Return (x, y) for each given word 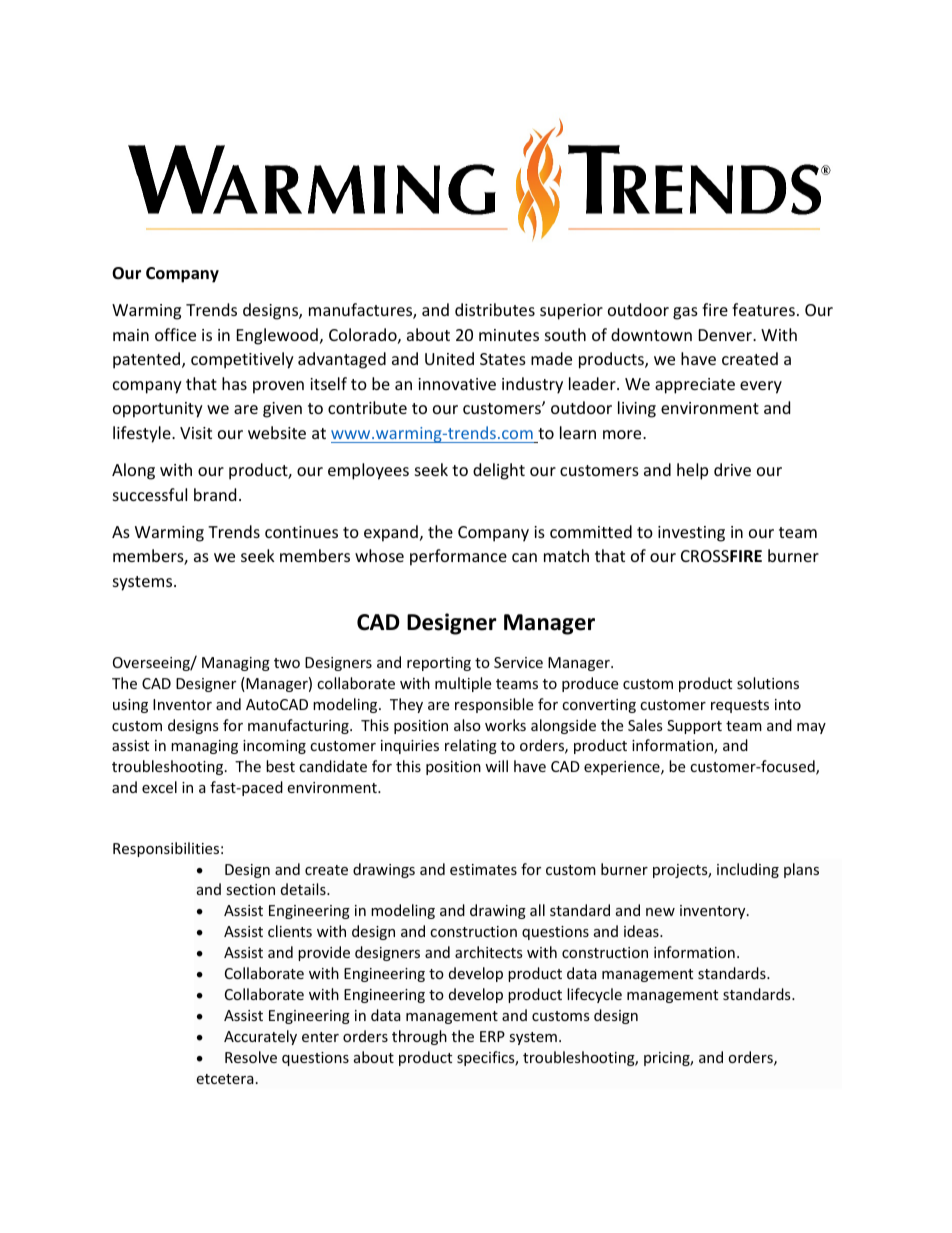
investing (691, 534)
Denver (726, 335)
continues (301, 532)
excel (159, 787)
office (175, 334)
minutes (509, 335)
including (748, 870)
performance (458, 557)
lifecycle (594, 995)
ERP (492, 1036)
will (496, 766)
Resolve (251, 1057)
